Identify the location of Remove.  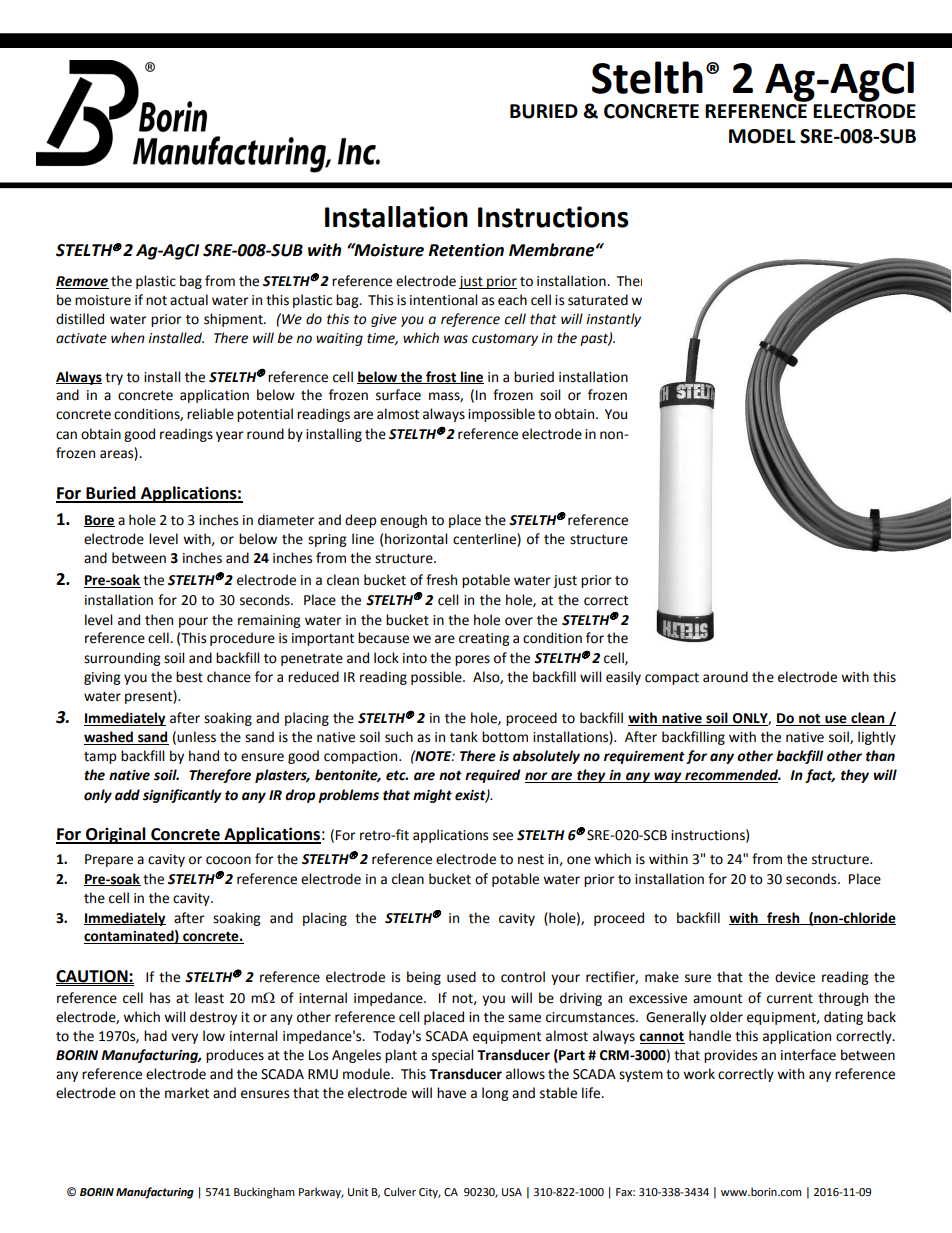
(82, 282).
